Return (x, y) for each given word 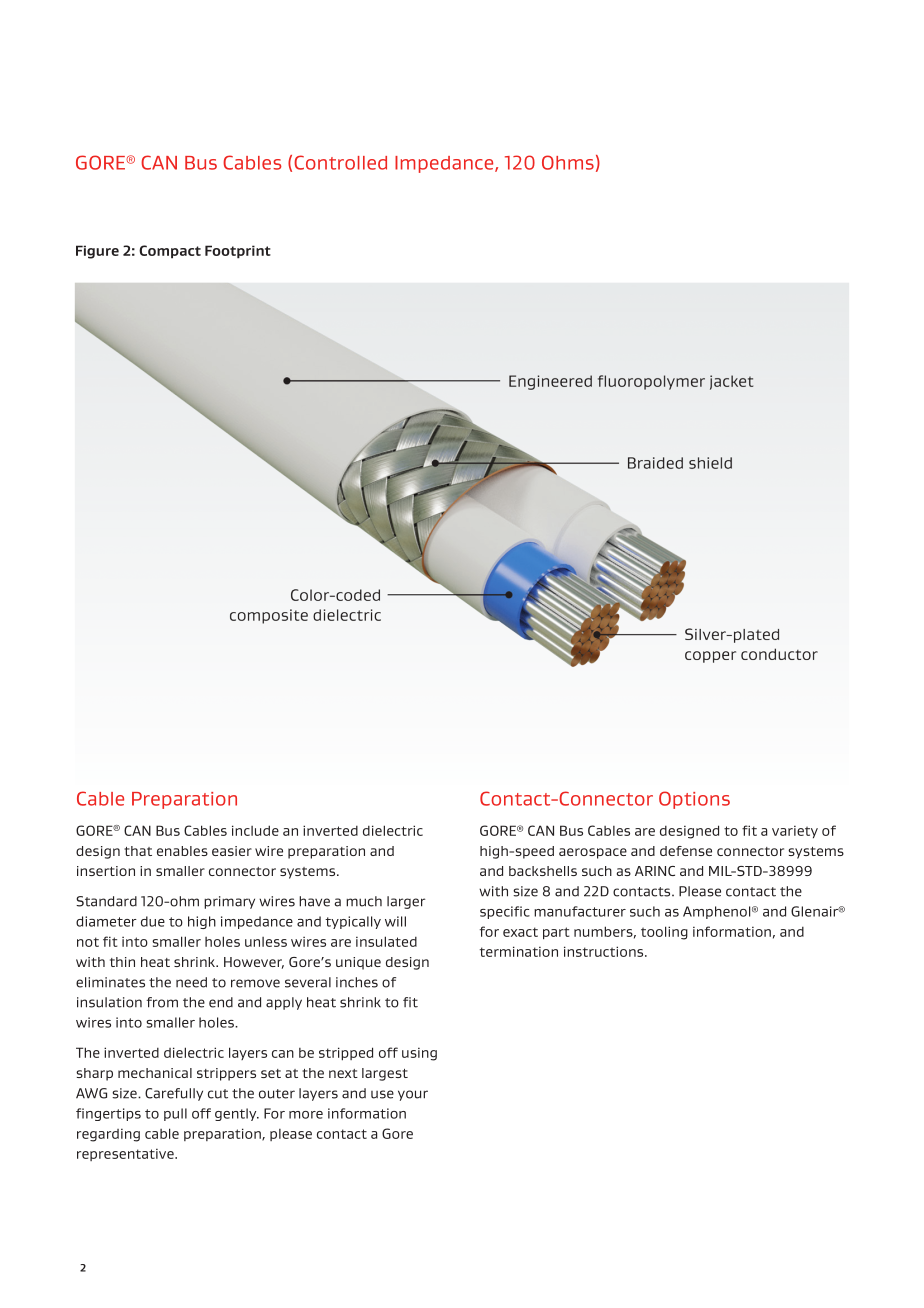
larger (406, 902)
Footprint (238, 252)
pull (175, 1114)
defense (686, 851)
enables (182, 851)
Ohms (568, 162)
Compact (170, 252)
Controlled (340, 162)
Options (694, 800)
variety (795, 831)
